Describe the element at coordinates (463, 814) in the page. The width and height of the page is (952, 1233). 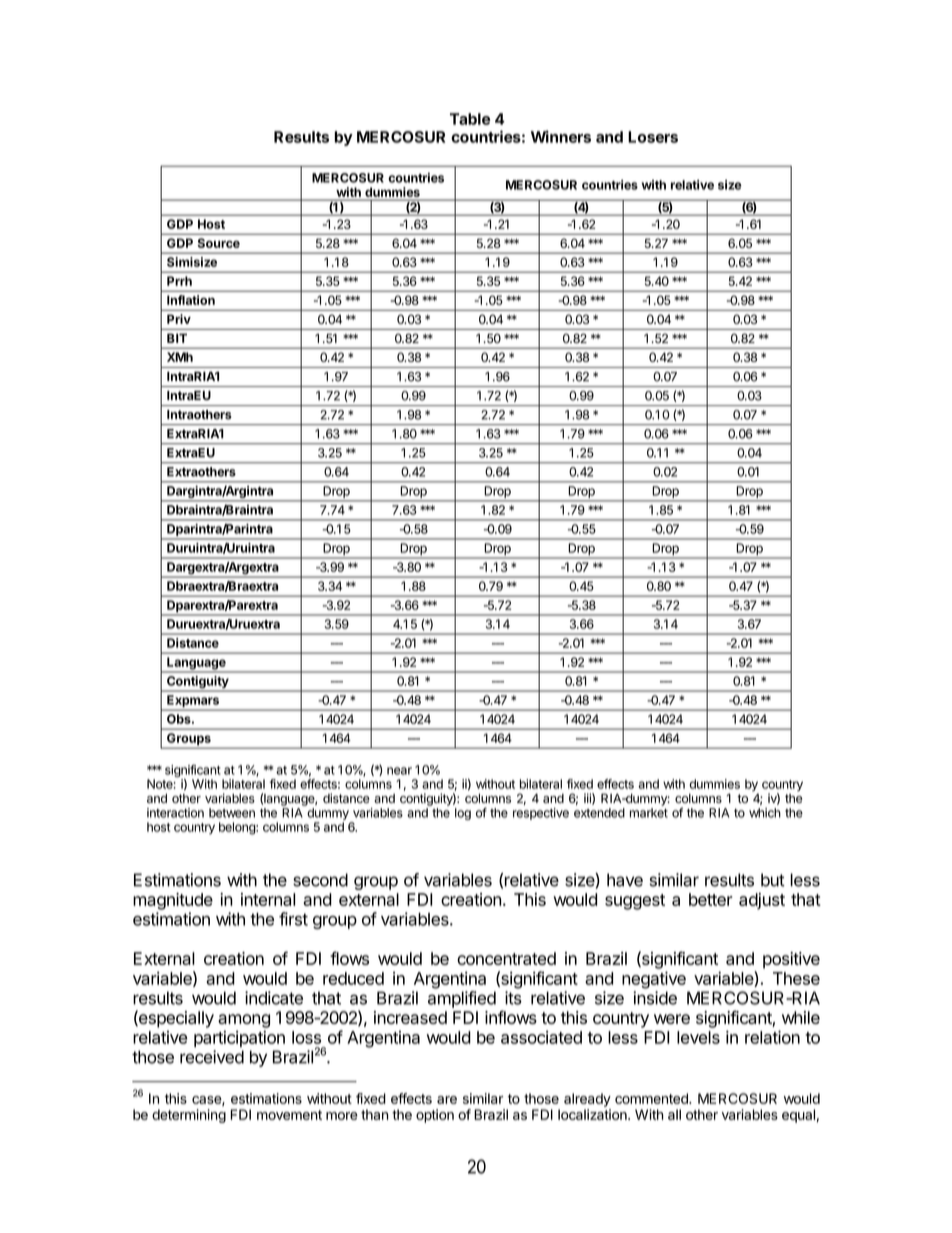
I see `log` at that location.
